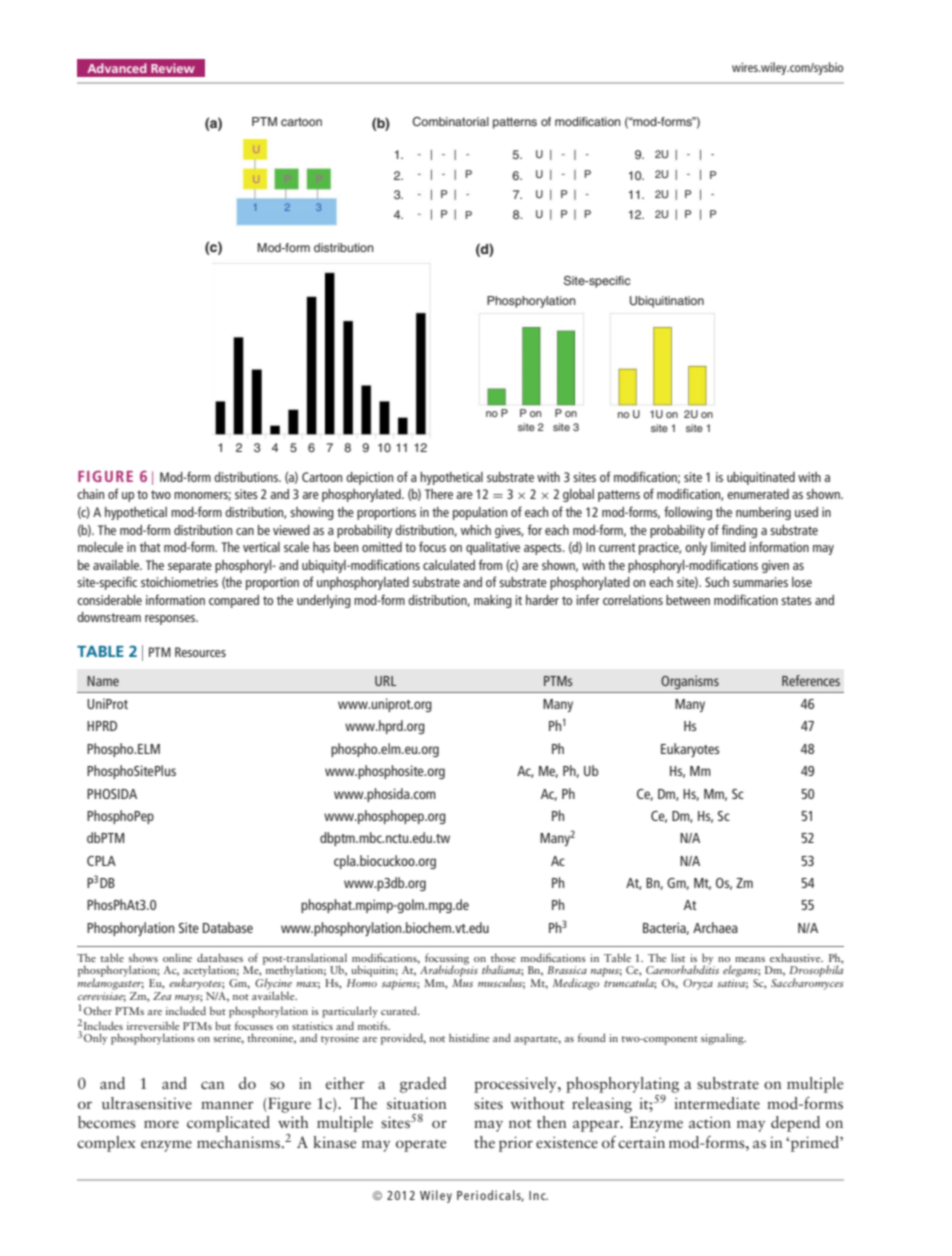  Describe the element at coordinates (758, 494) in the document. I see `enumerated` at that location.
